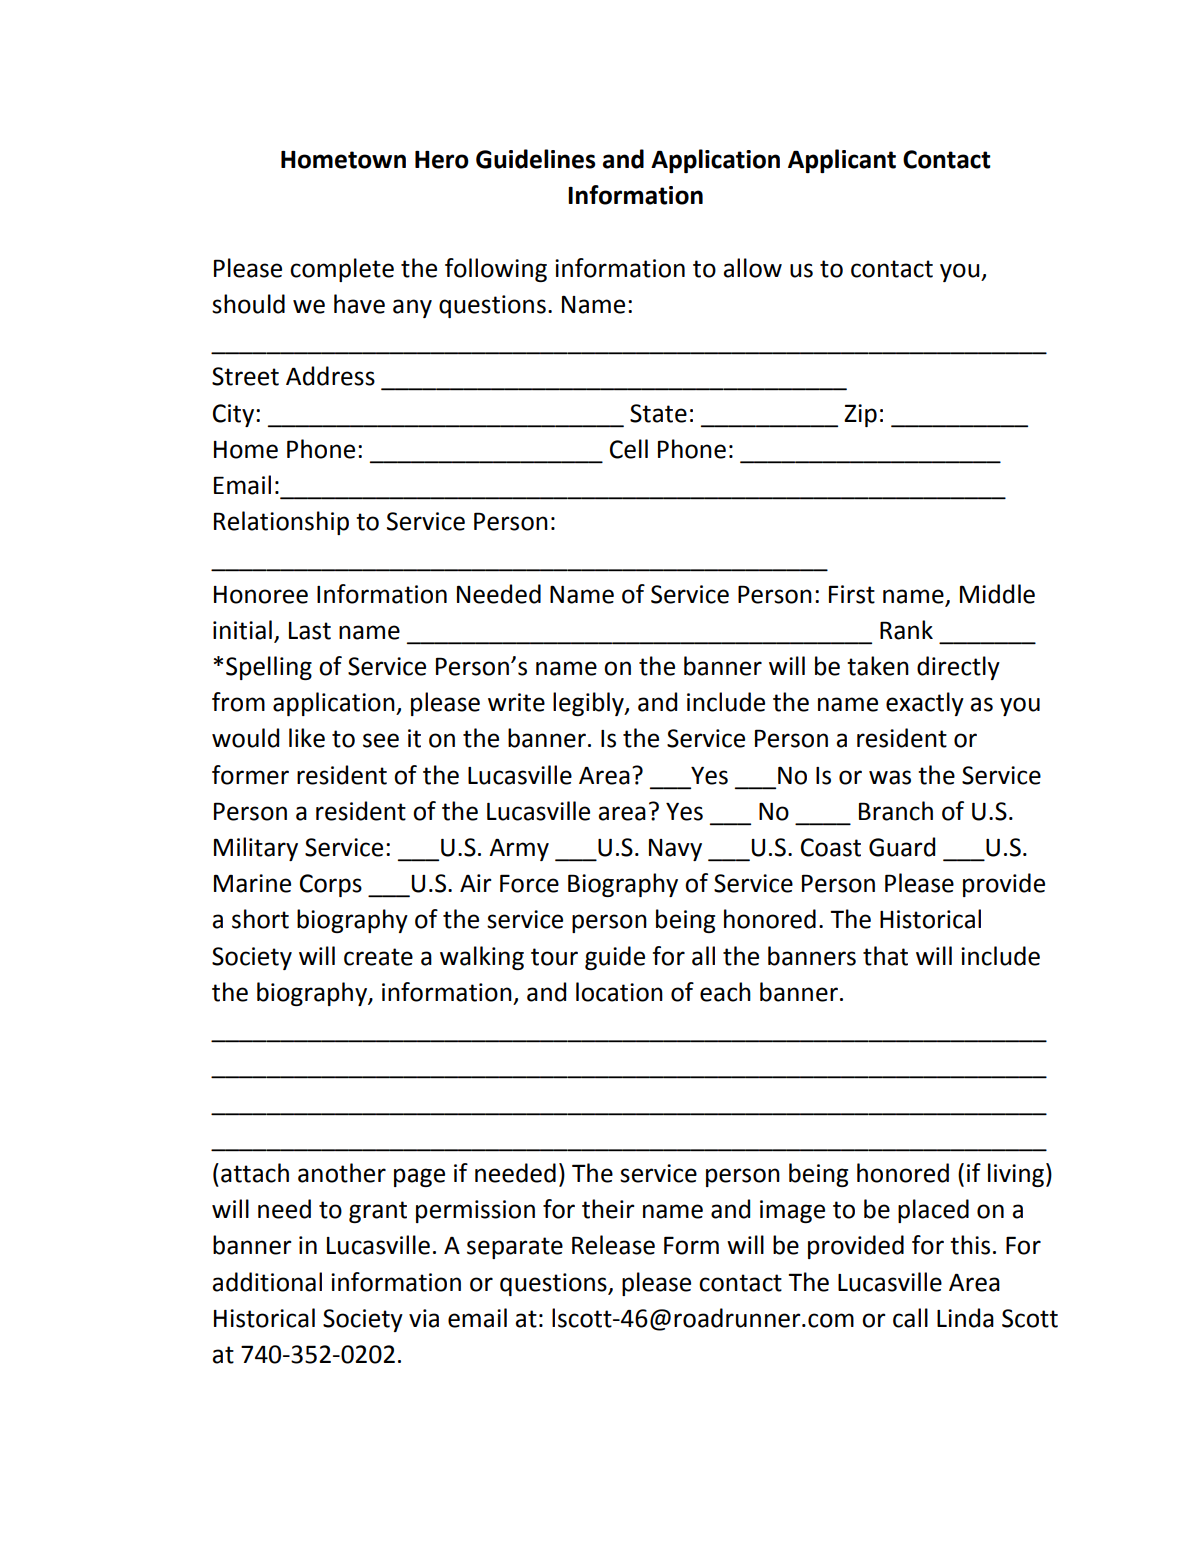  What do you see at coordinates (342, 270) in the screenshot?
I see `complete` at bounding box center [342, 270].
